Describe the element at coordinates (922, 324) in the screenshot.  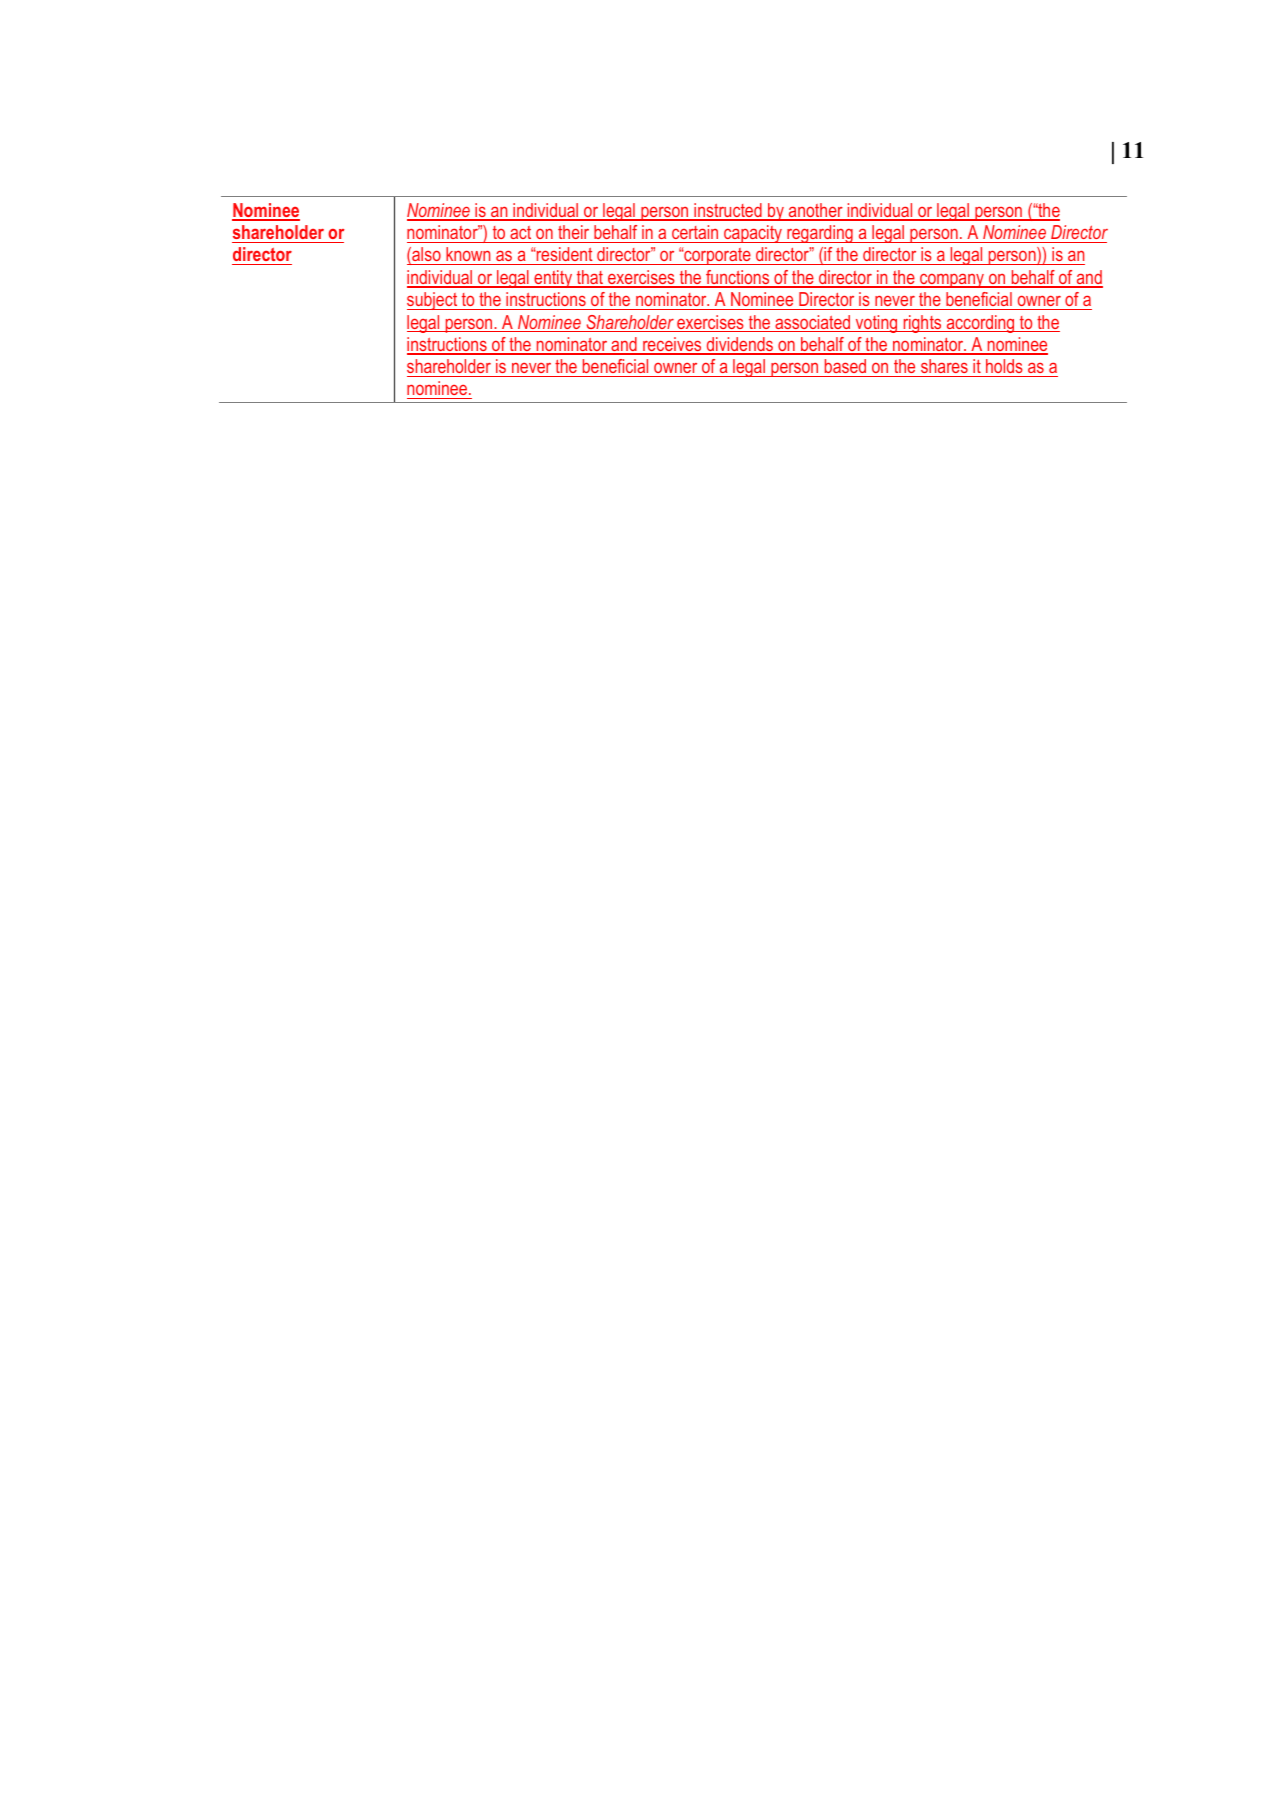
I see `rights` at that location.
